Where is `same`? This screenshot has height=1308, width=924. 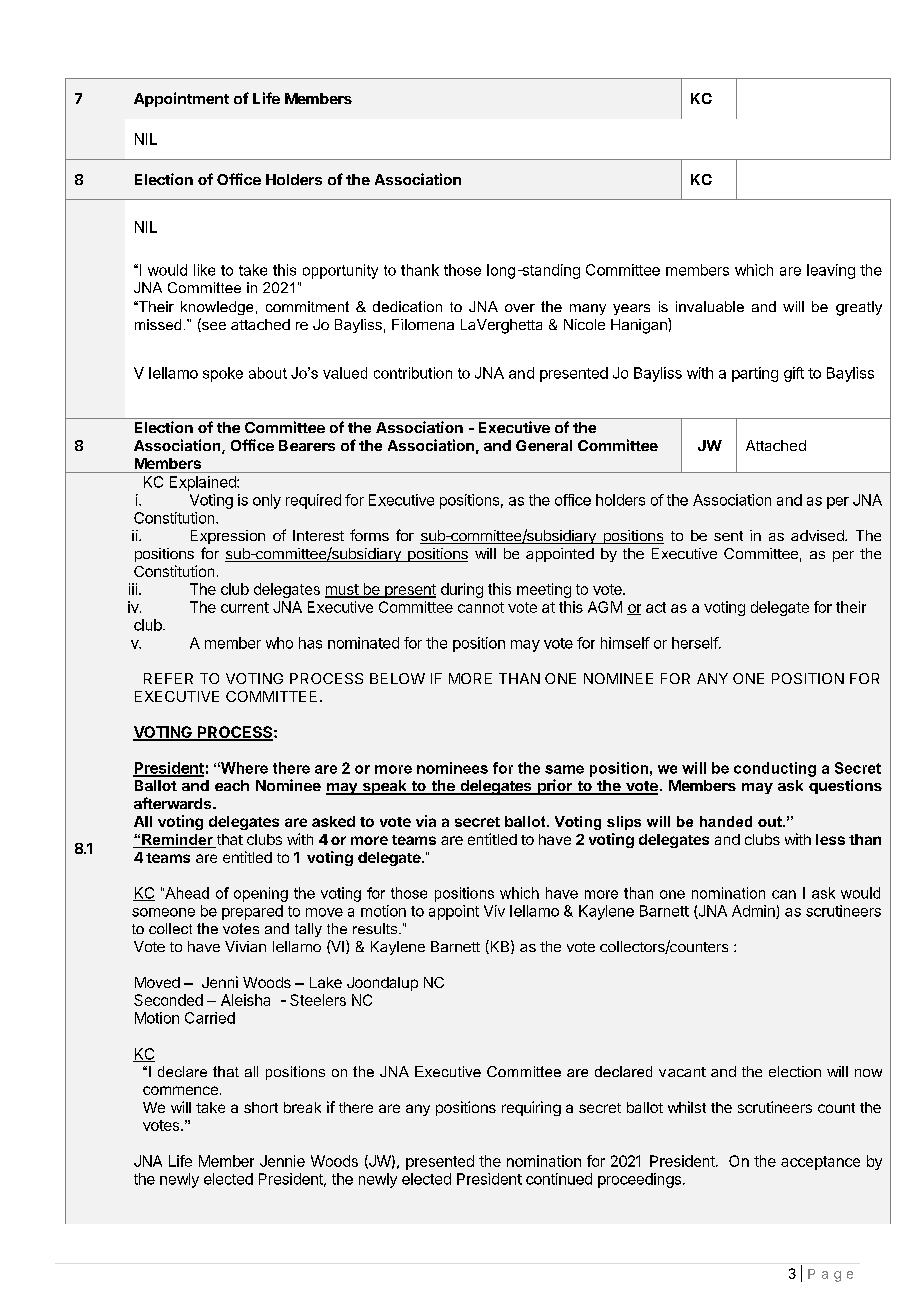
same is located at coordinates (564, 769).
